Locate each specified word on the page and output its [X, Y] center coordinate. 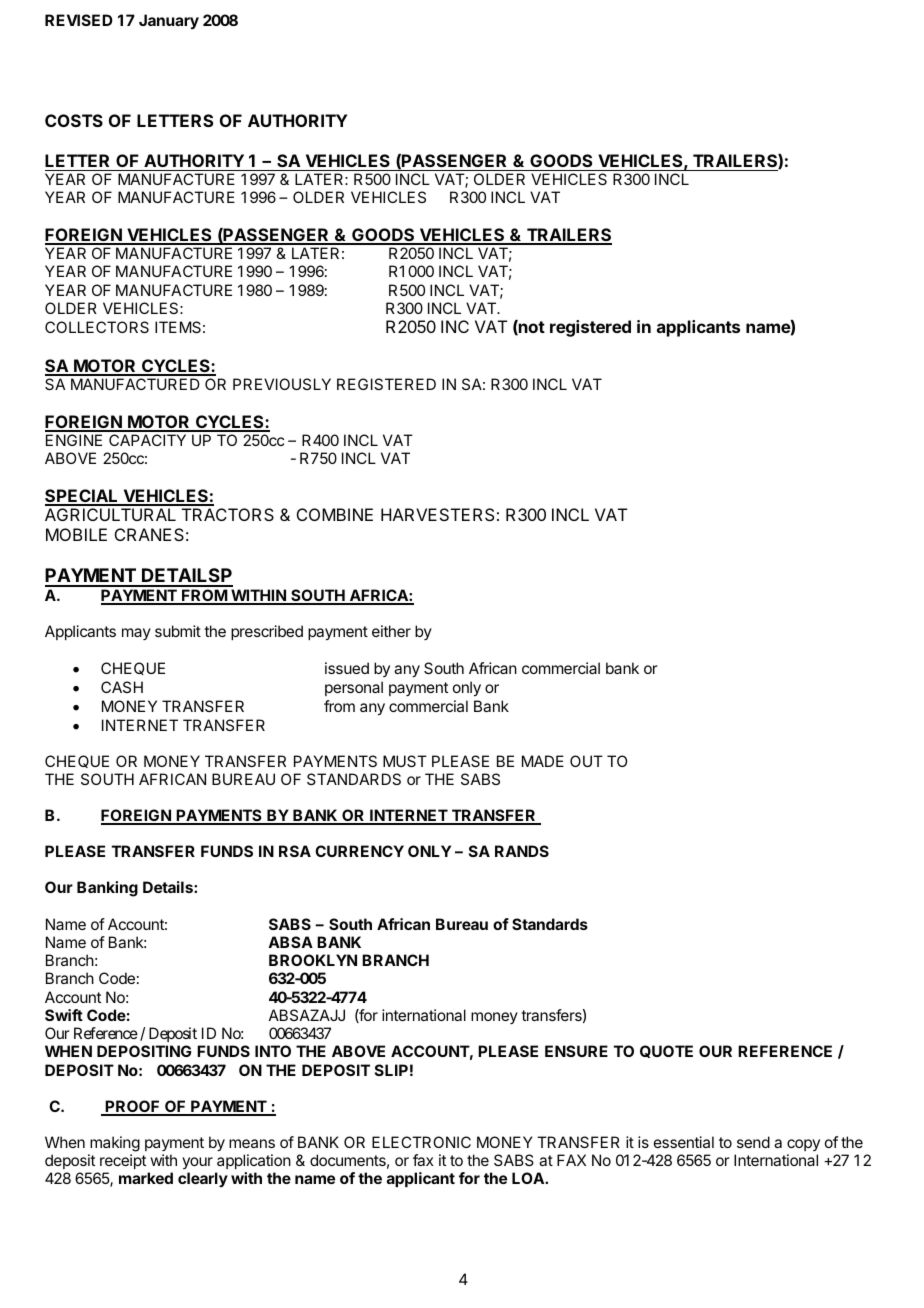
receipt [123, 1161]
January [169, 21]
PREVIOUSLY [282, 384]
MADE [543, 761]
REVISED [79, 20]
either [391, 631]
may [136, 634]
